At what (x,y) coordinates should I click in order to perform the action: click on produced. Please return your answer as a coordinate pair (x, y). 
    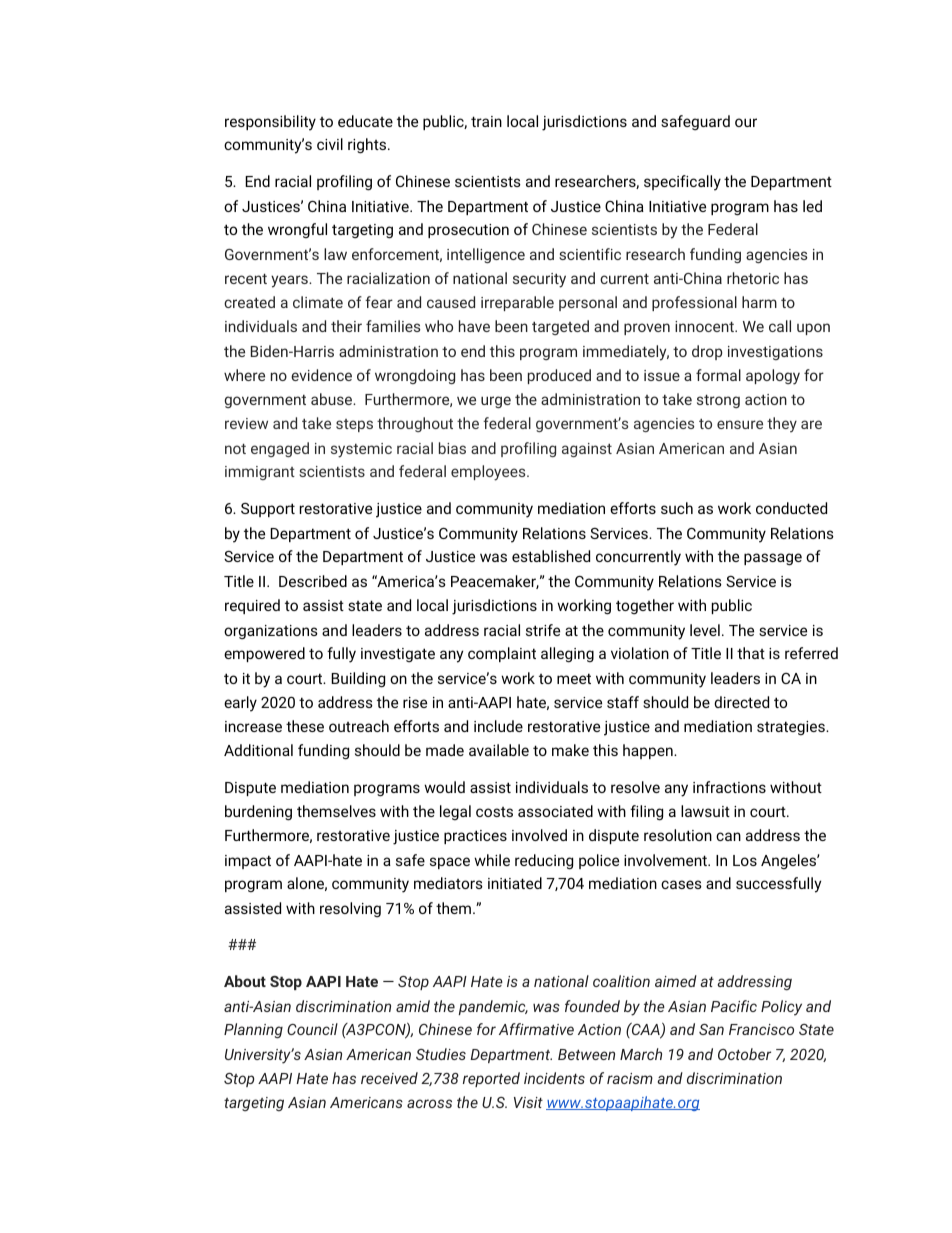
    Looking at the image, I should click on (559, 376).
